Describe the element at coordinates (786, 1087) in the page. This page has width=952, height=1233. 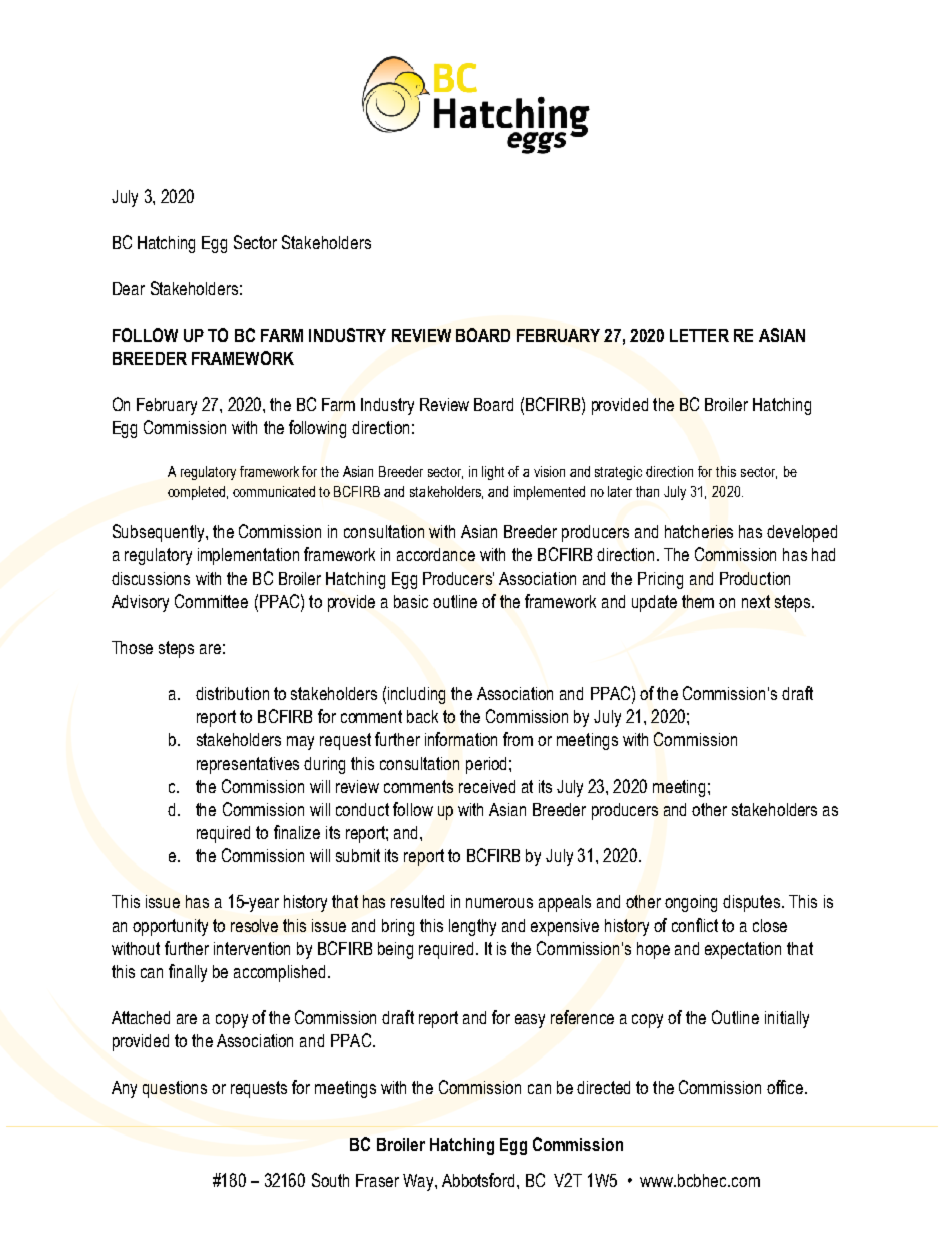
I see `office` at that location.
